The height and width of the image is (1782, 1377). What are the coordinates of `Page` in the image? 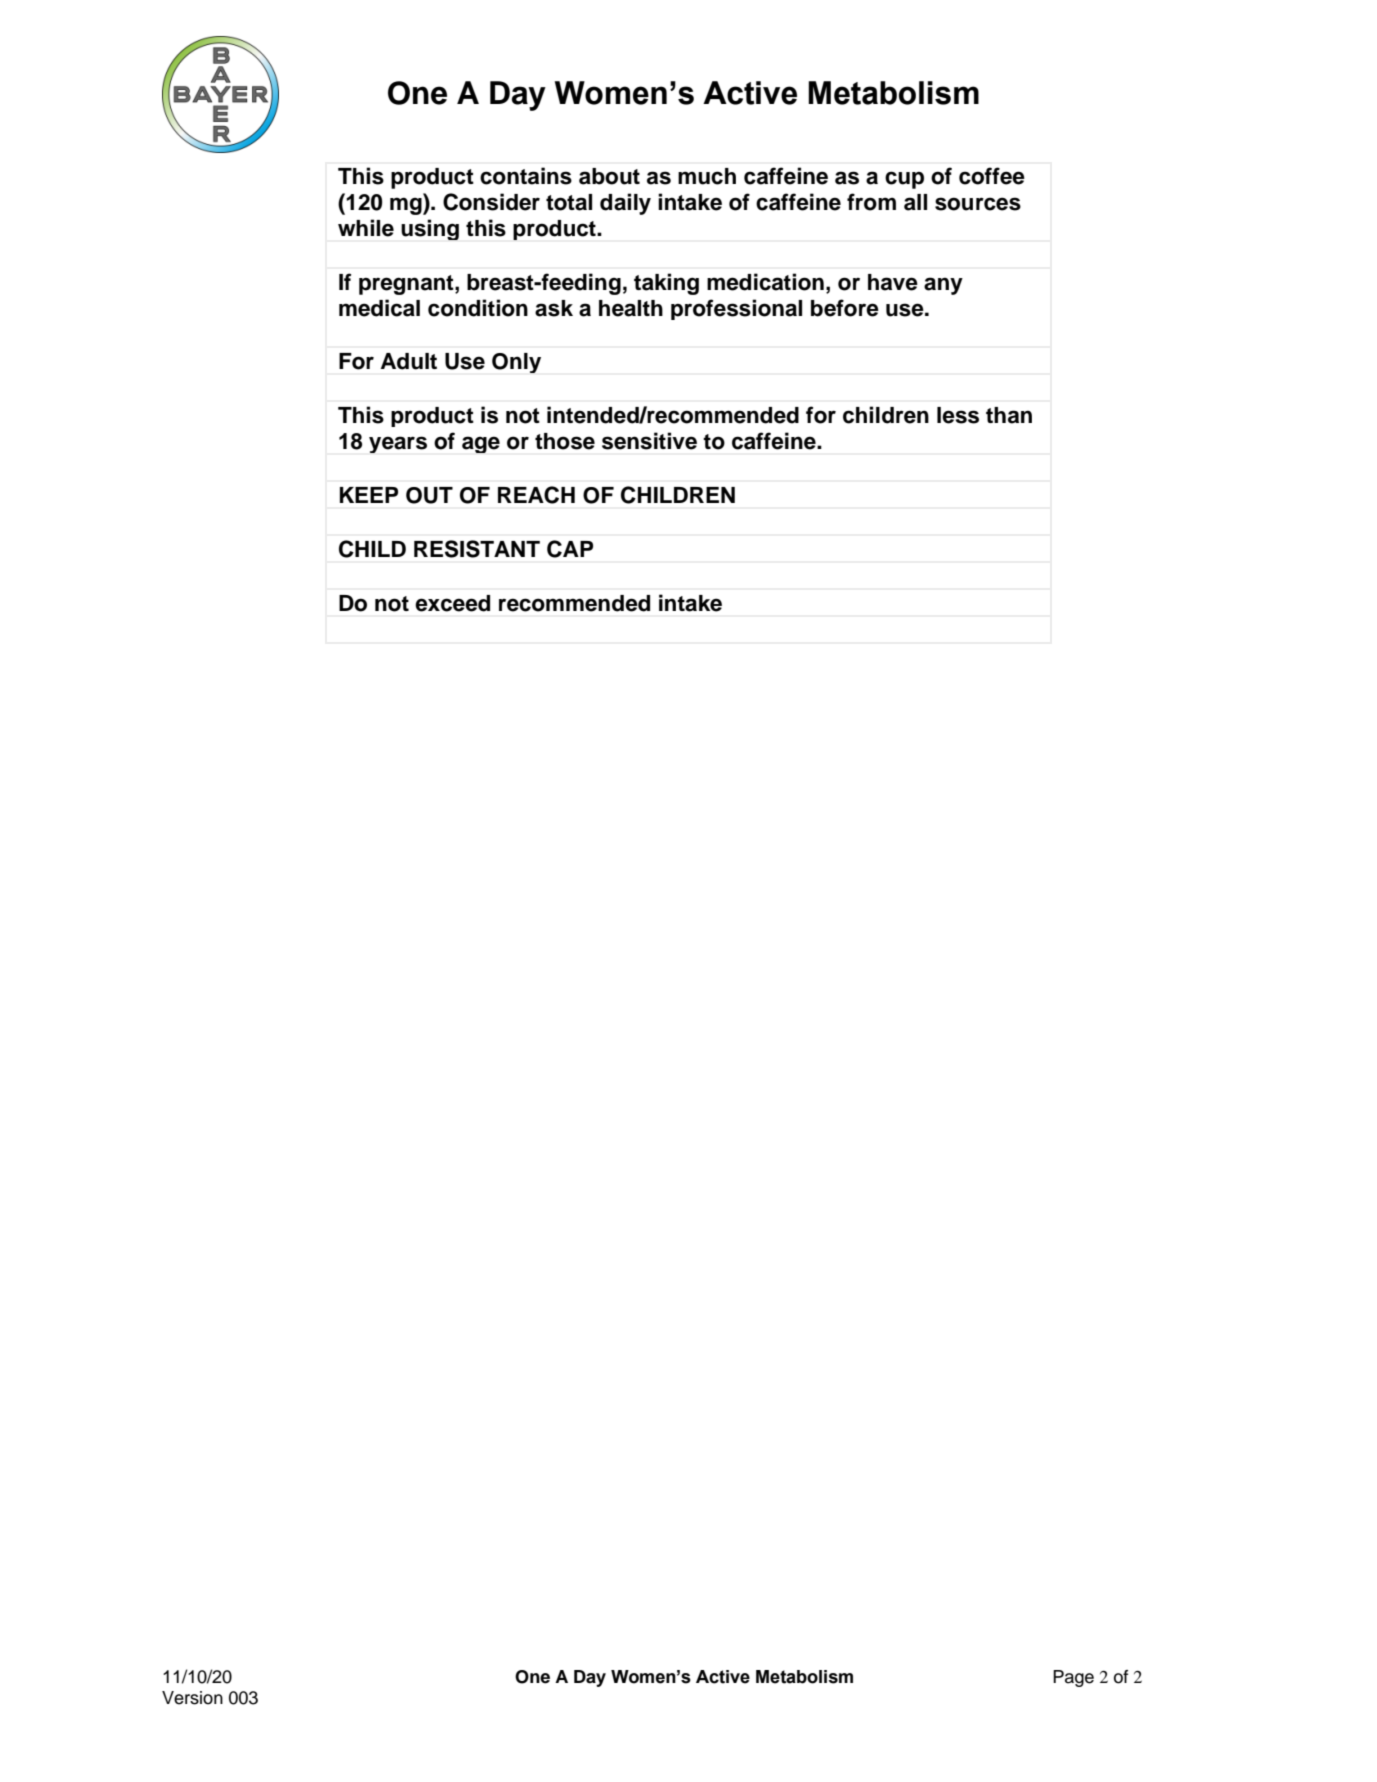 It's located at (1073, 1678).
